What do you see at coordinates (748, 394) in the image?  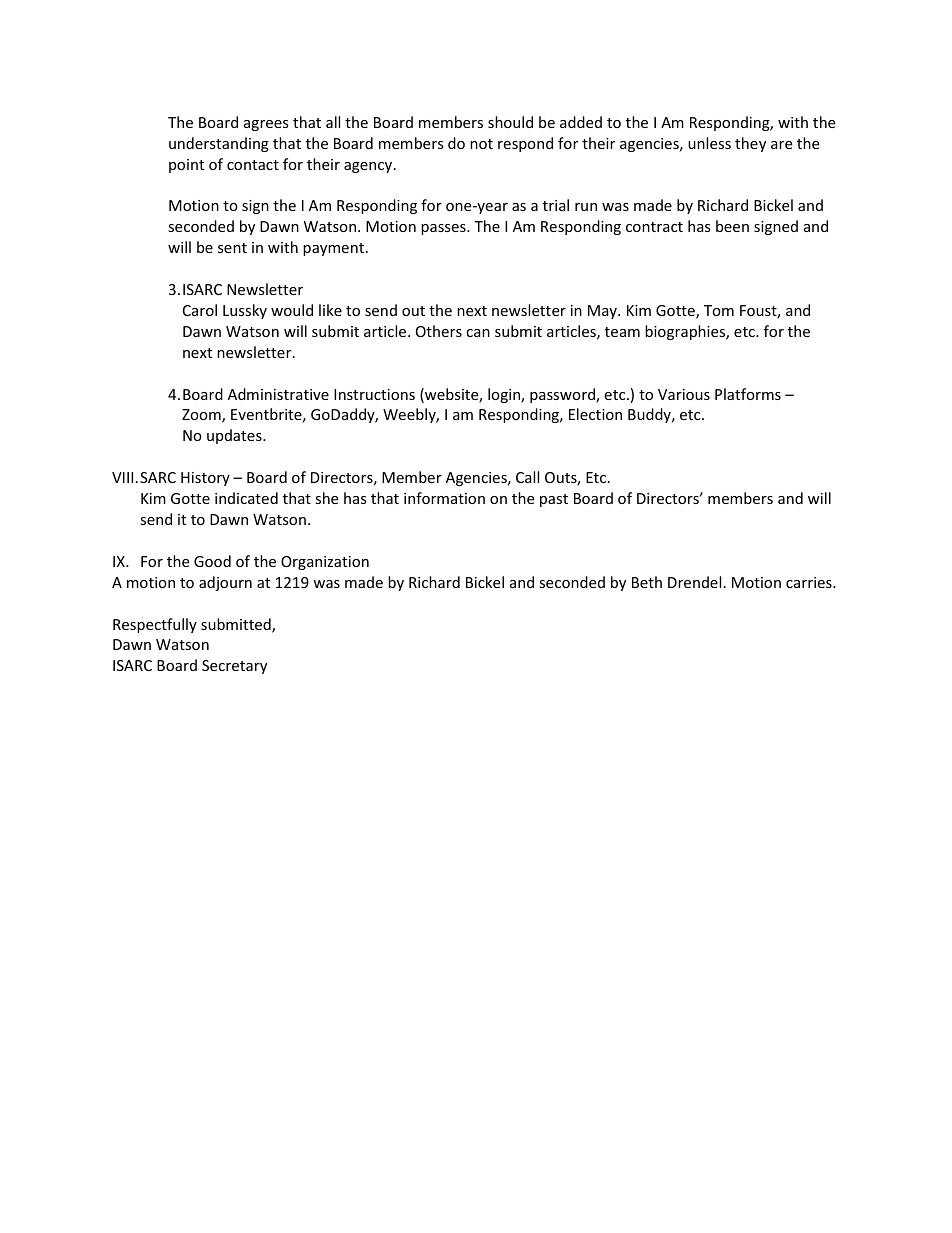 I see `Platforms` at bounding box center [748, 394].
